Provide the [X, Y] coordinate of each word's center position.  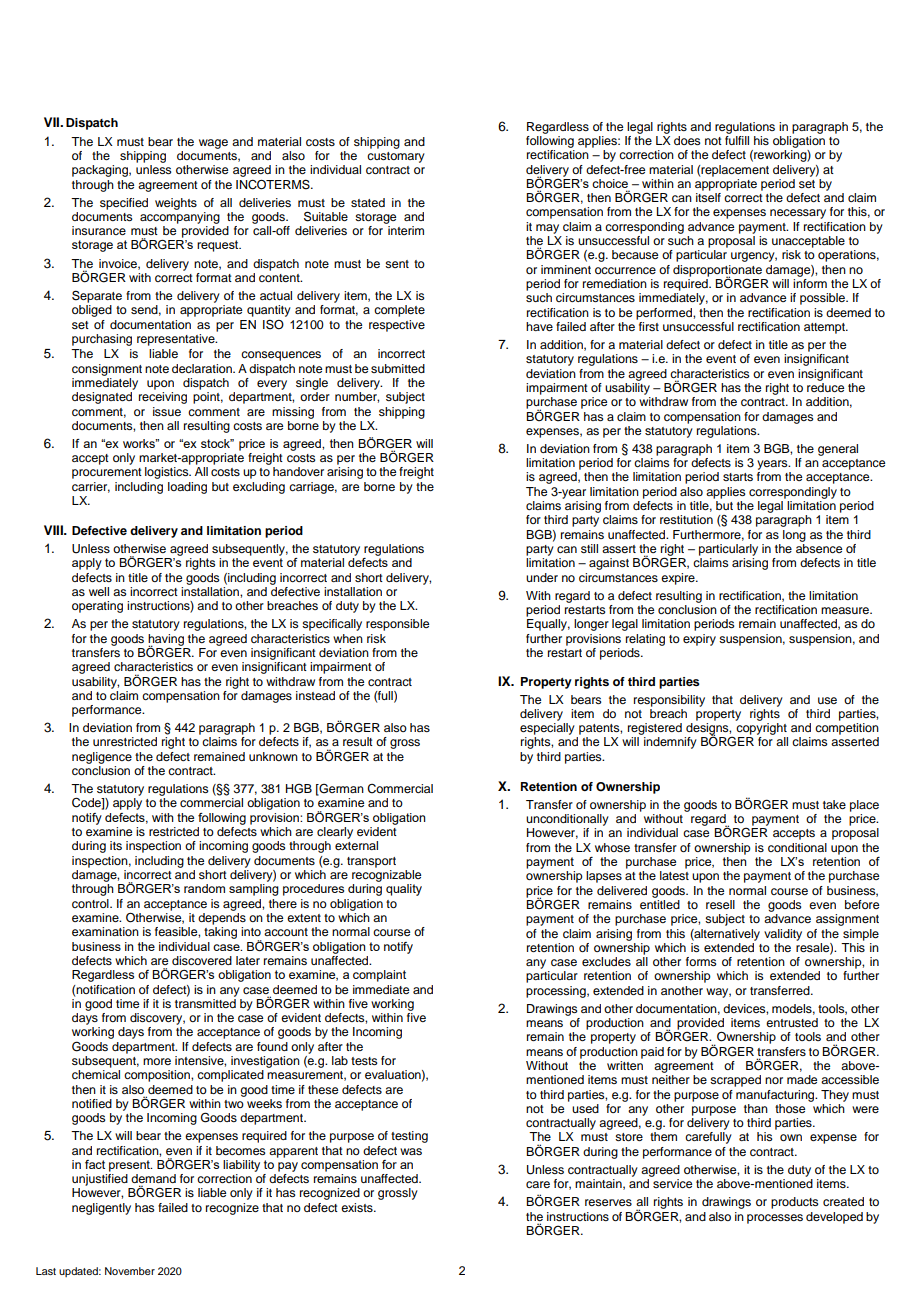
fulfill [737, 139]
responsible [397, 625]
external [356, 845]
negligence [102, 758]
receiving [163, 398]
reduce [825, 386]
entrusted [792, 1022]
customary [396, 157]
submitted [398, 368]
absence [819, 548]
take [834, 804]
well [99, 591]
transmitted [205, 1002]
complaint [379, 976]
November [130, 1271]
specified [124, 204]
